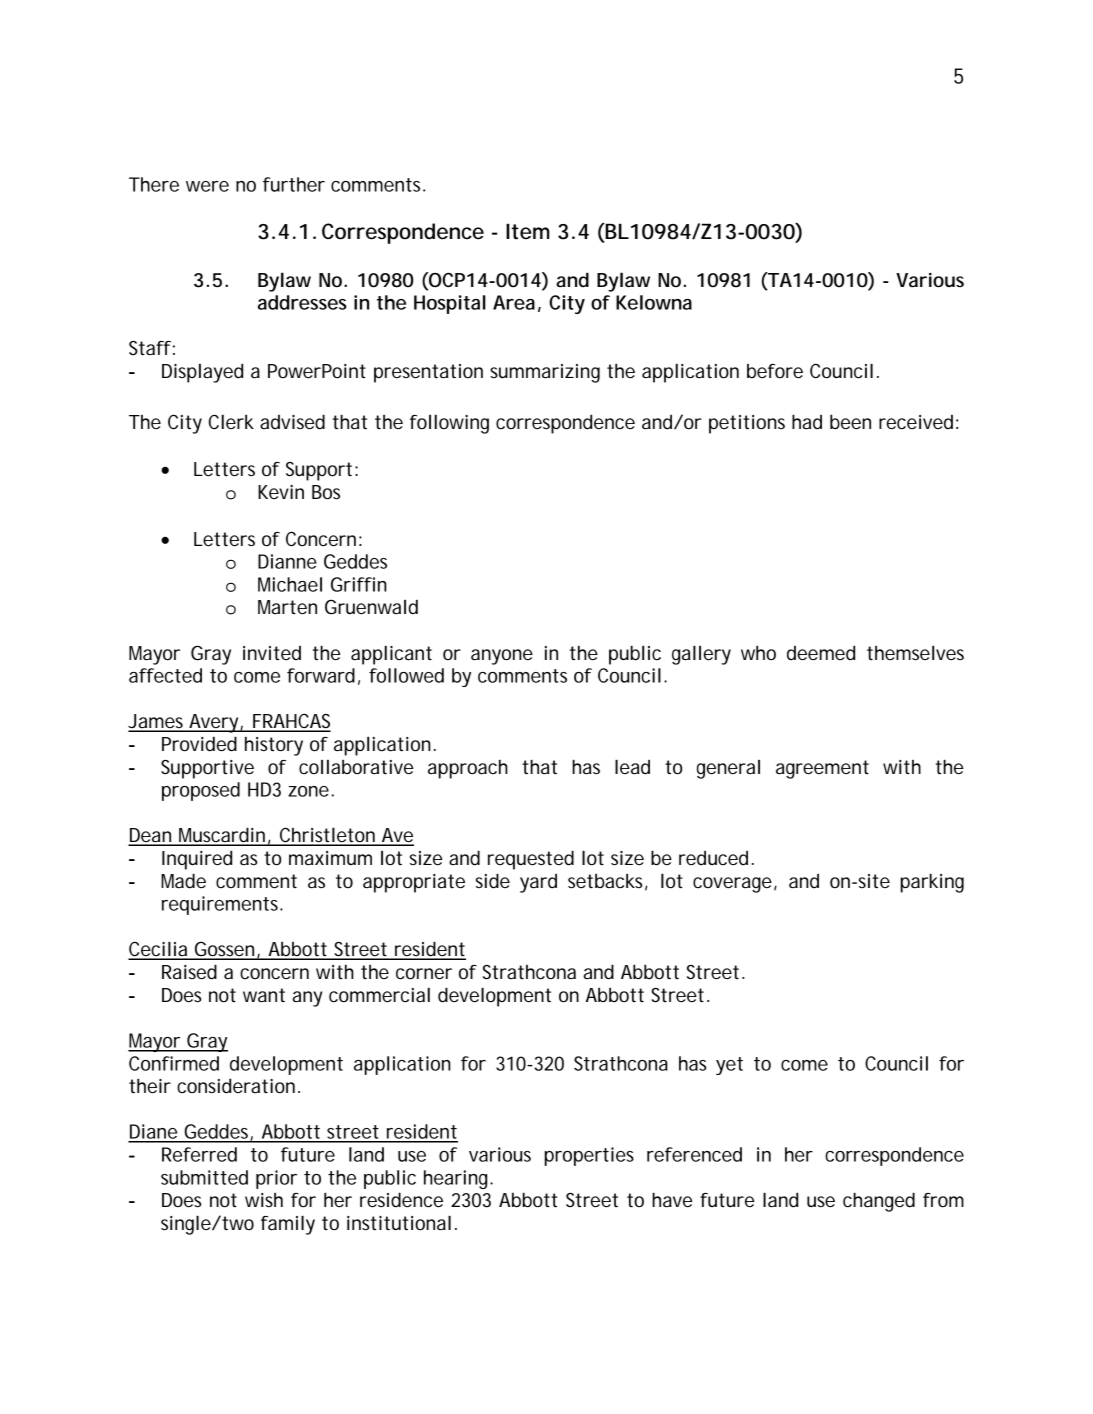  What do you see at coordinates (821, 653) in the screenshot?
I see `deemed` at bounding box center [821, 653].
